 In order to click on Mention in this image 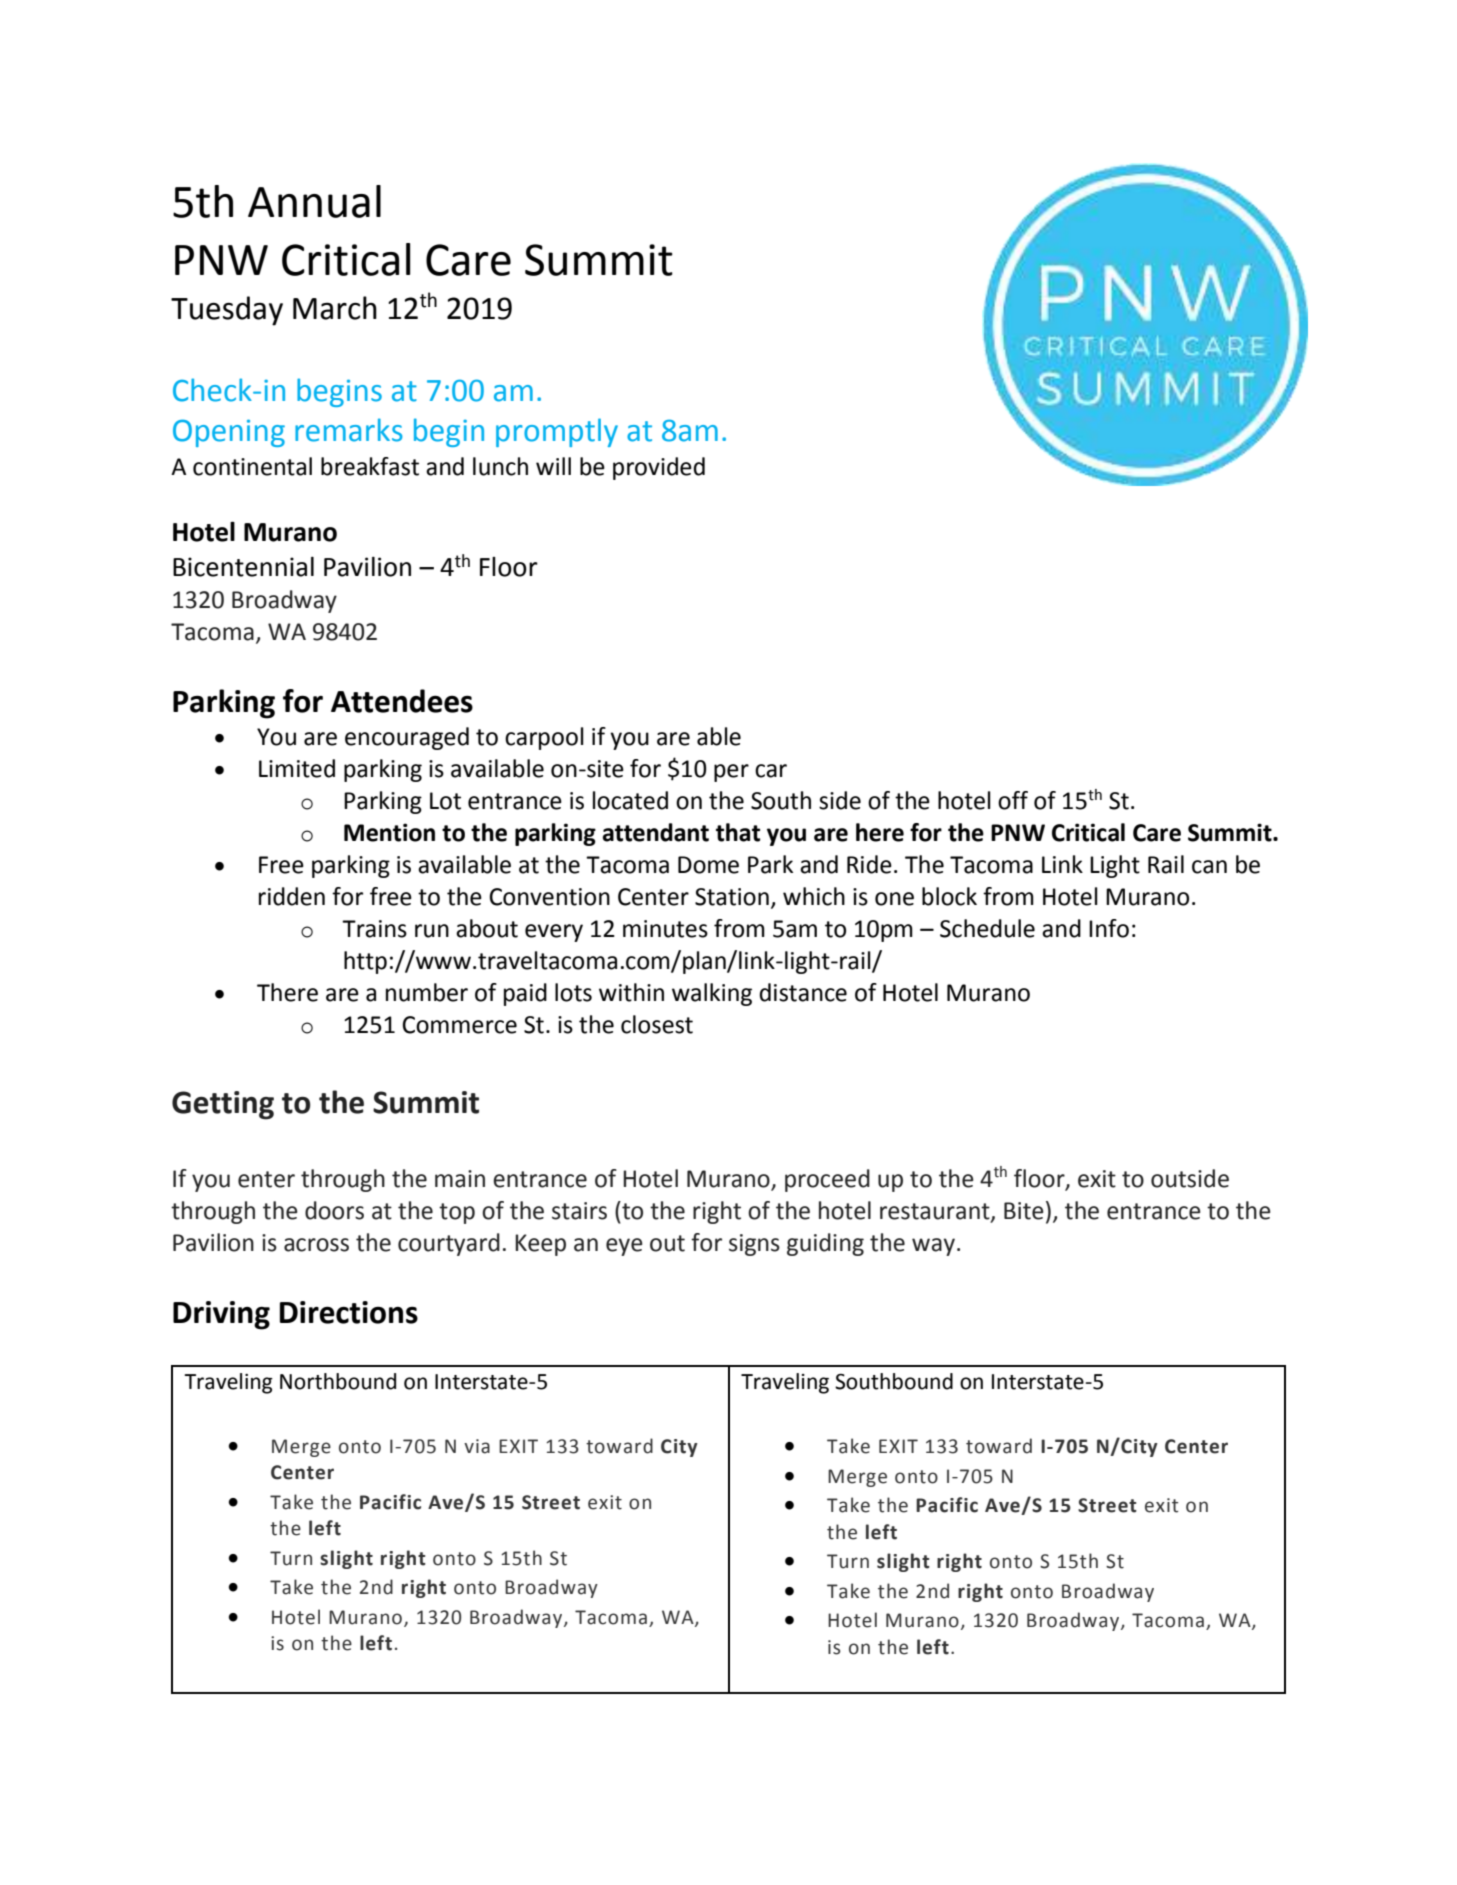, I will do `click(389, 832)`.
